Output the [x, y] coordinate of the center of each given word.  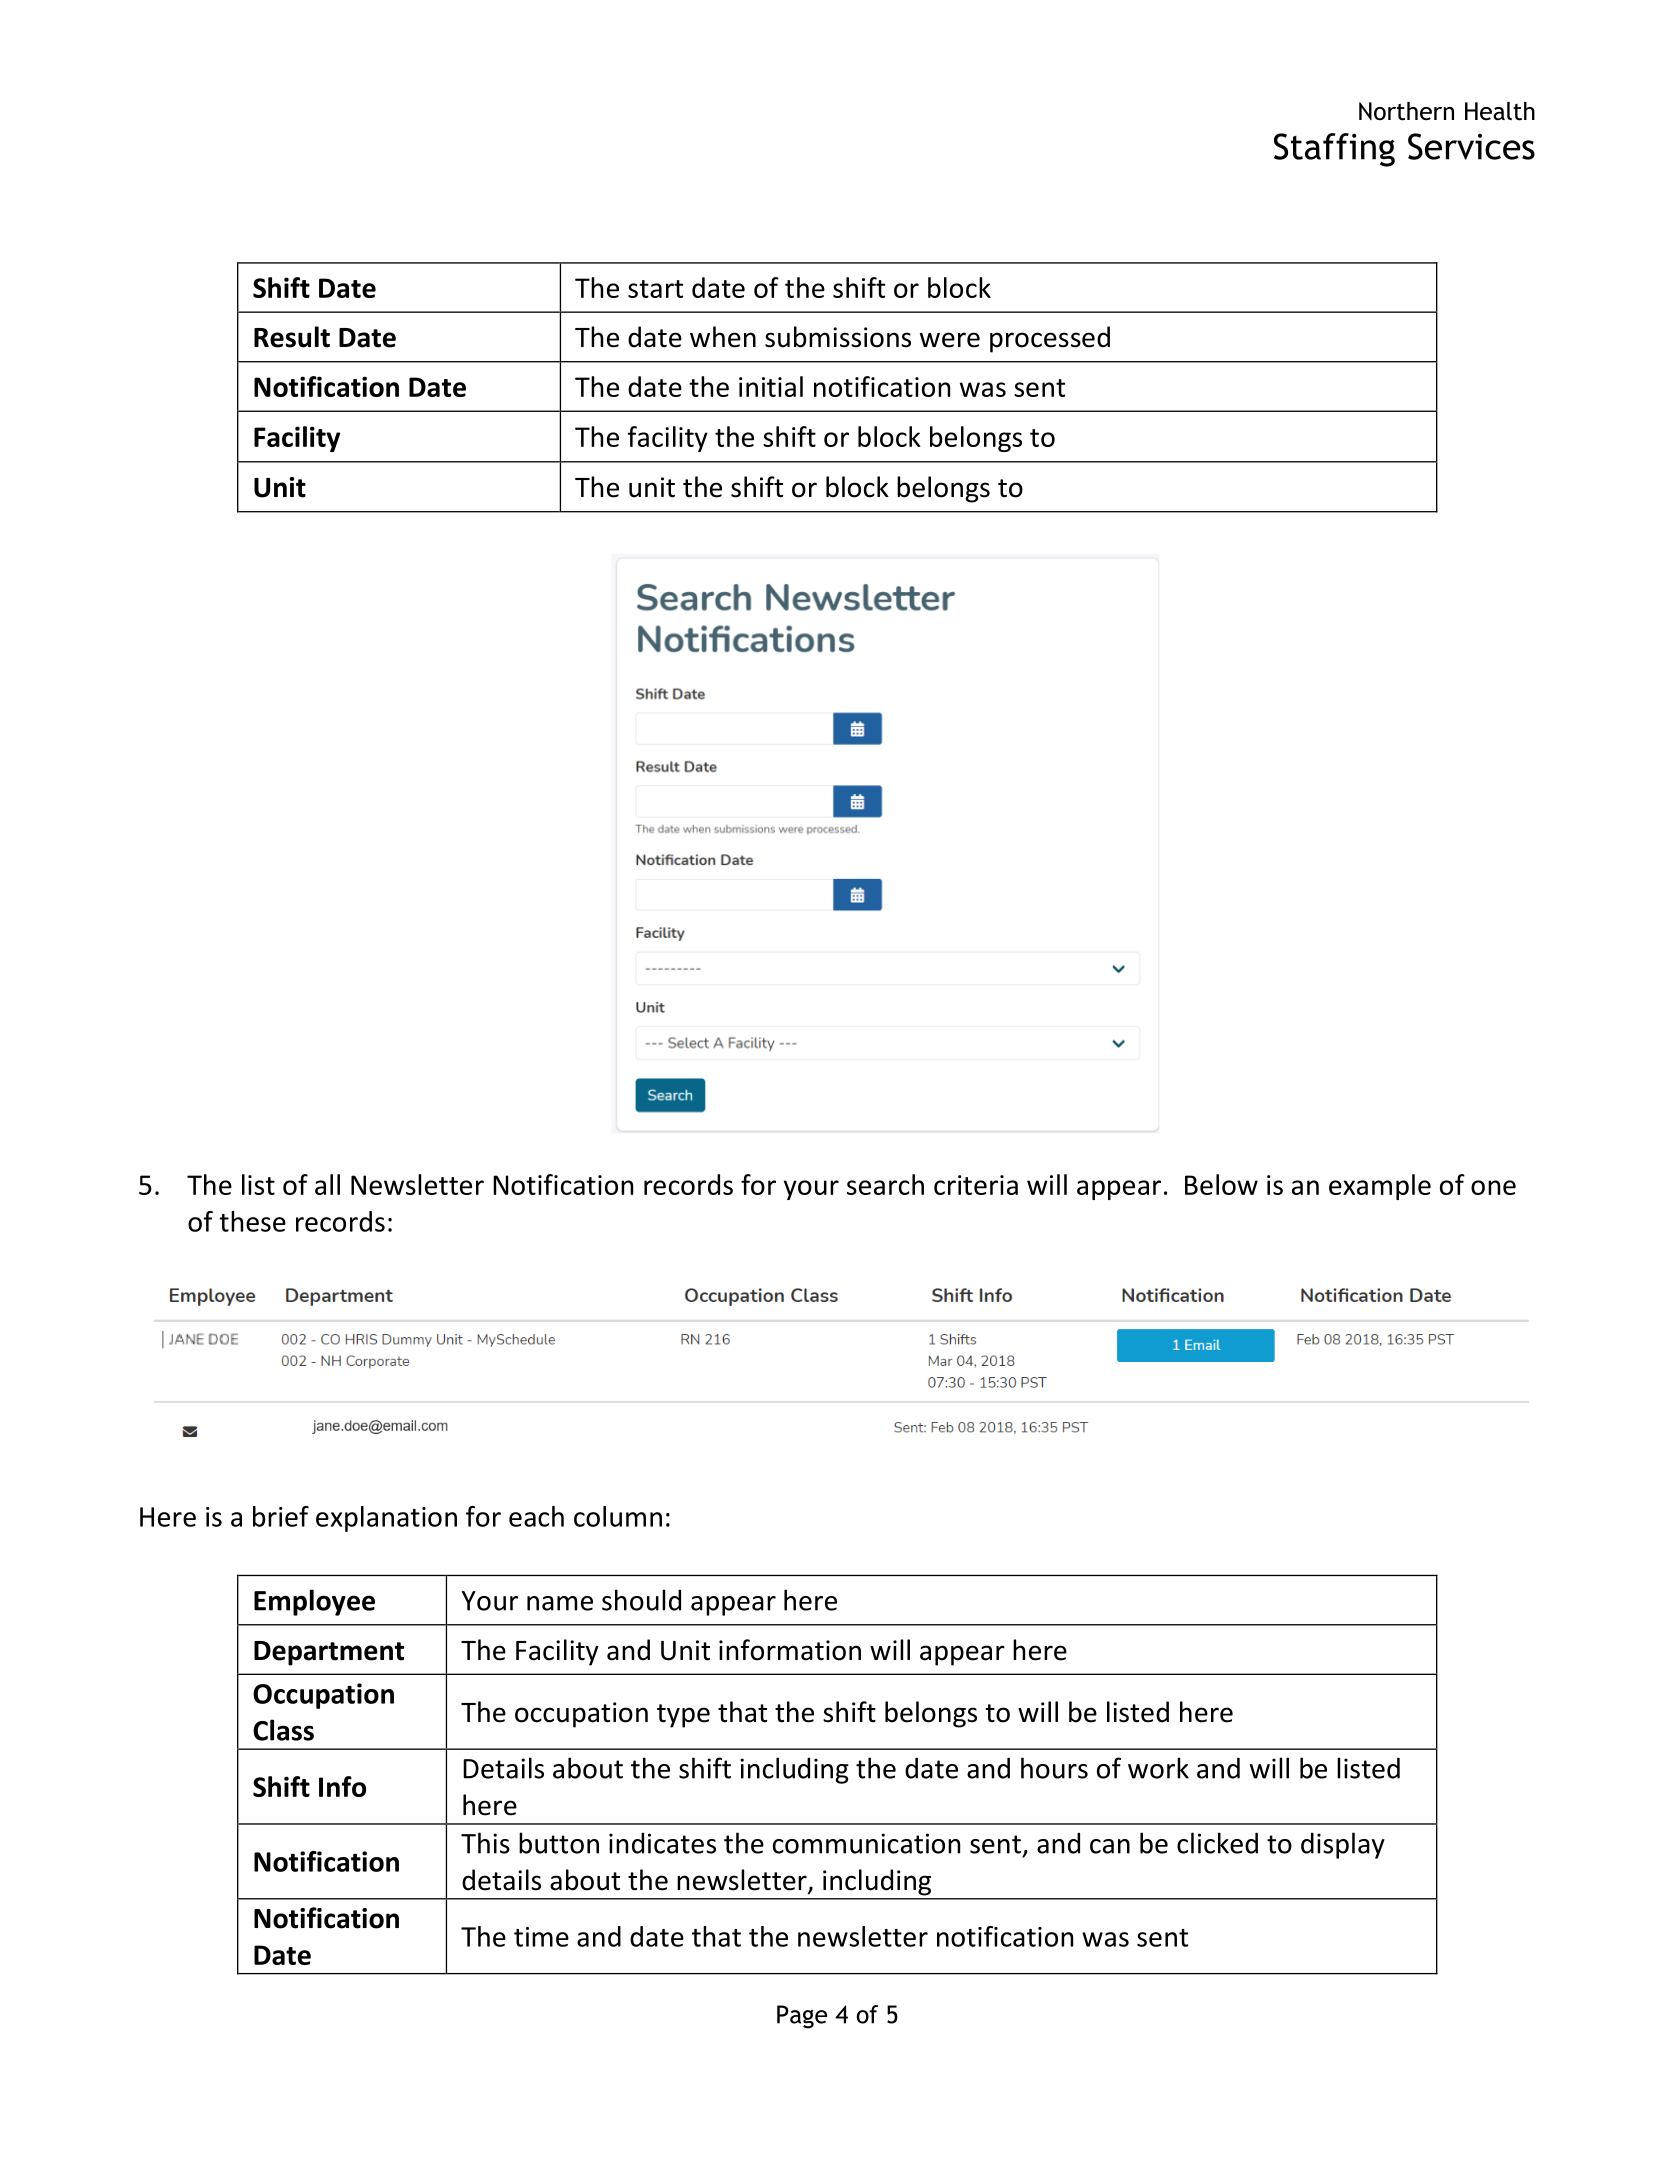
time [541, 1937]
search [885, 1184]
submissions [838, 337]
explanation [386, 1519]
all [327, 1184]
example [1380, 1187]
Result [292, 337]
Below [1221, 1184]
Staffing [1334, 150]
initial [771, 386]
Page [802, 2017]
